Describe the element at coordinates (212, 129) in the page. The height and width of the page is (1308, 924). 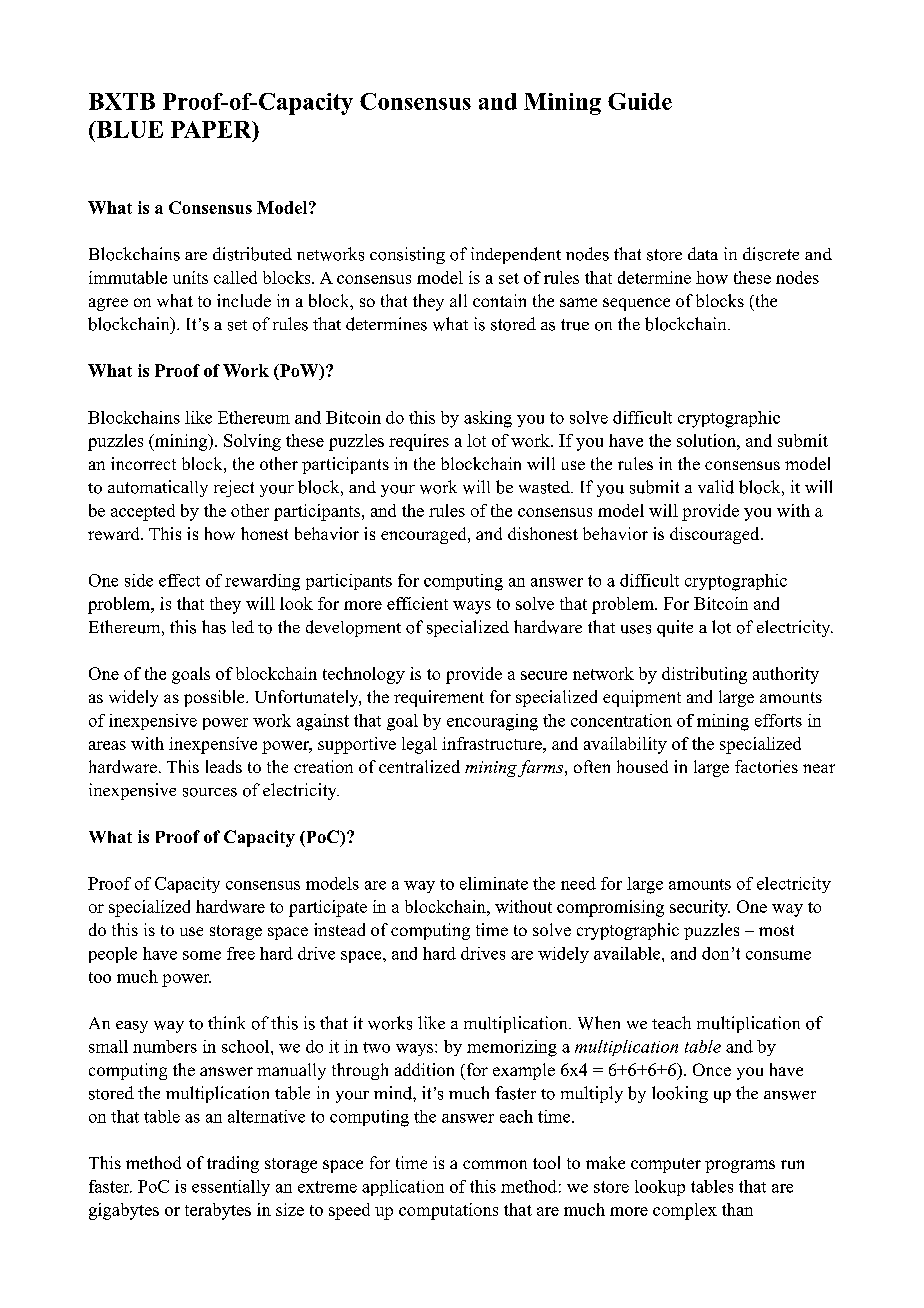
I see `PAPER` at that location.
